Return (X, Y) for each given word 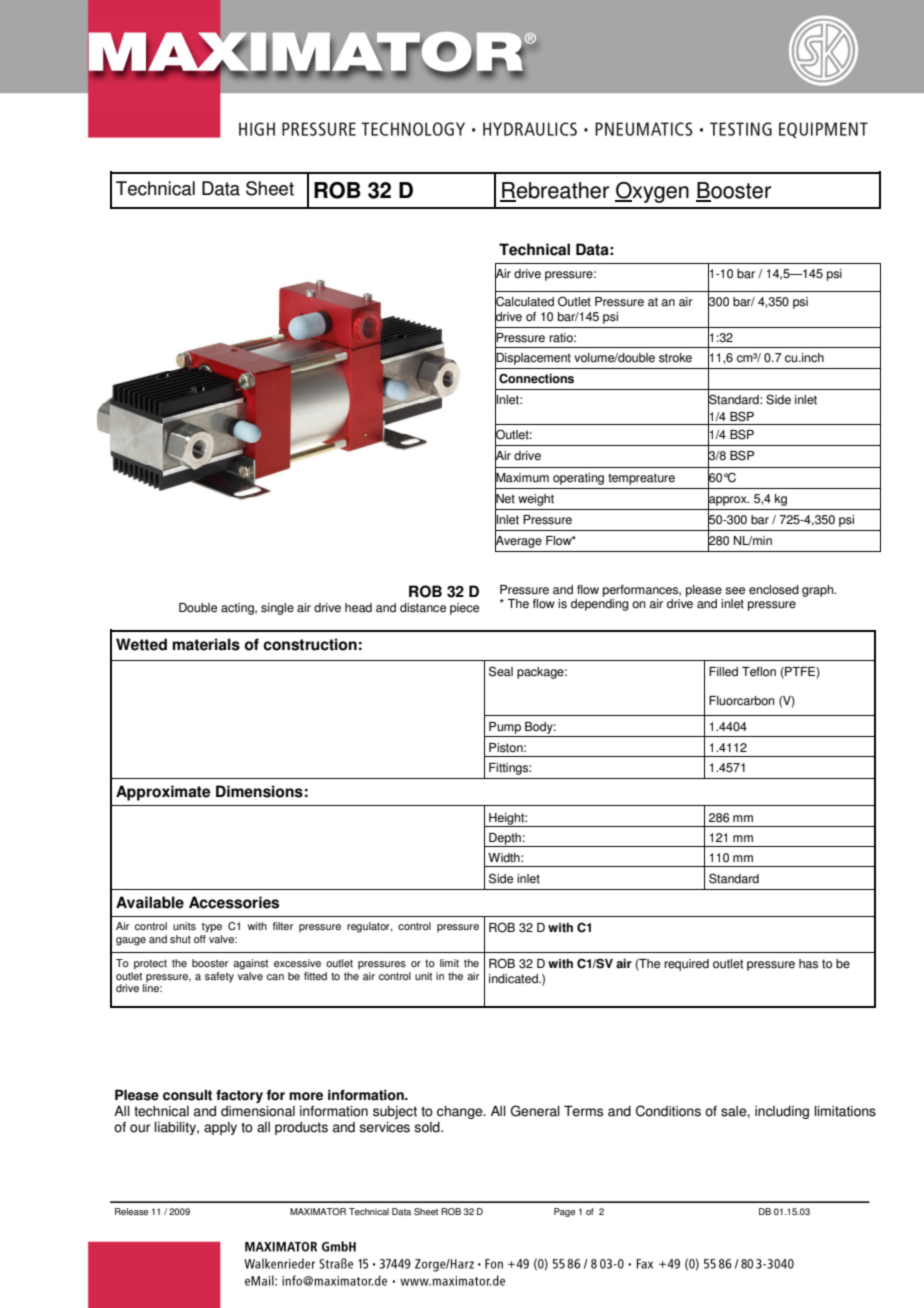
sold (428, 1127)
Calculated (524, 302)
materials (206, 644)
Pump (505, 729)
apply (220, 1128)
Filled (723, 672)
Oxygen (652, 192)
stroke (675, 358)
